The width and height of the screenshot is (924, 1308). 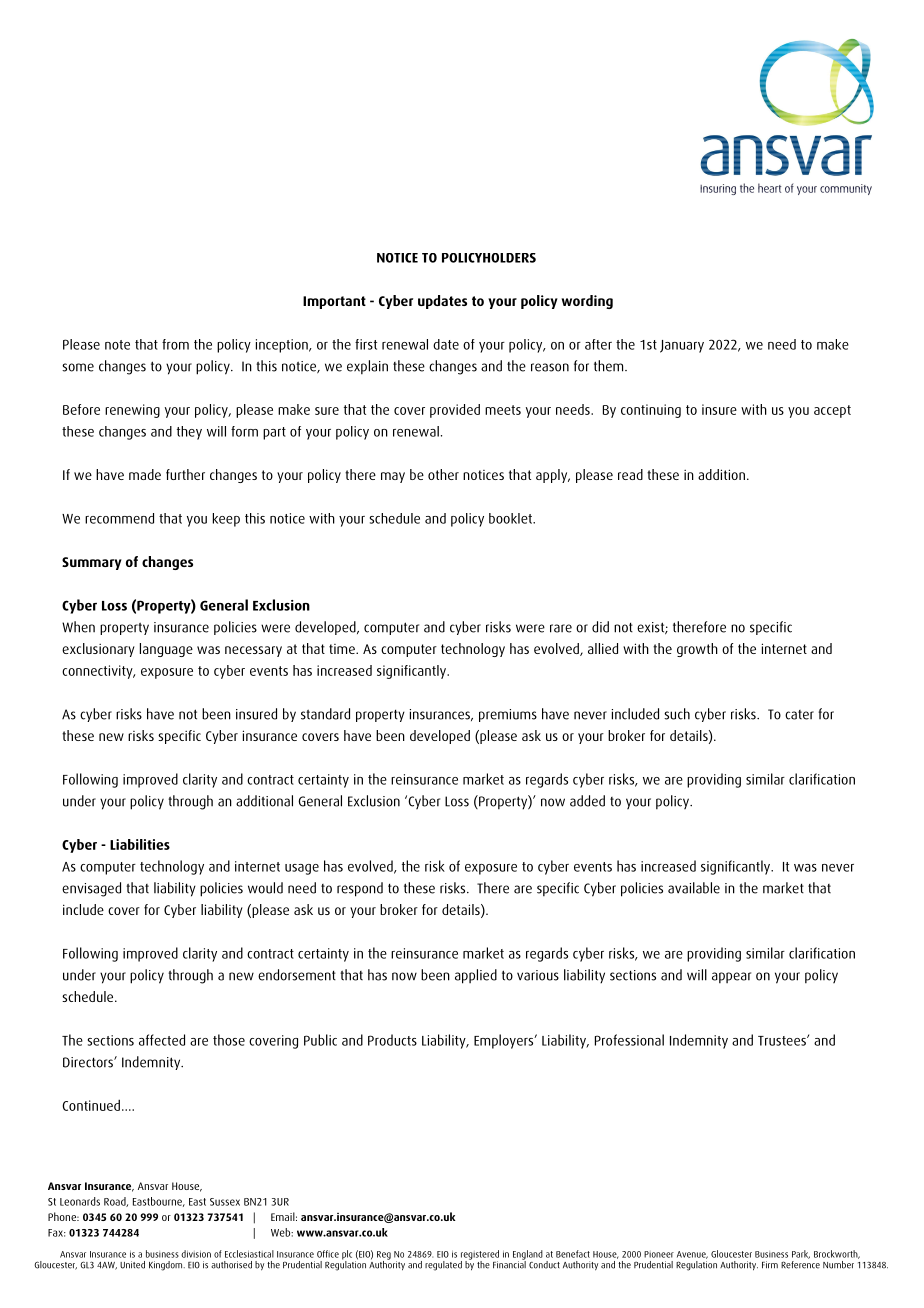 I want to click on Summary, so click(x=92, y=563).
